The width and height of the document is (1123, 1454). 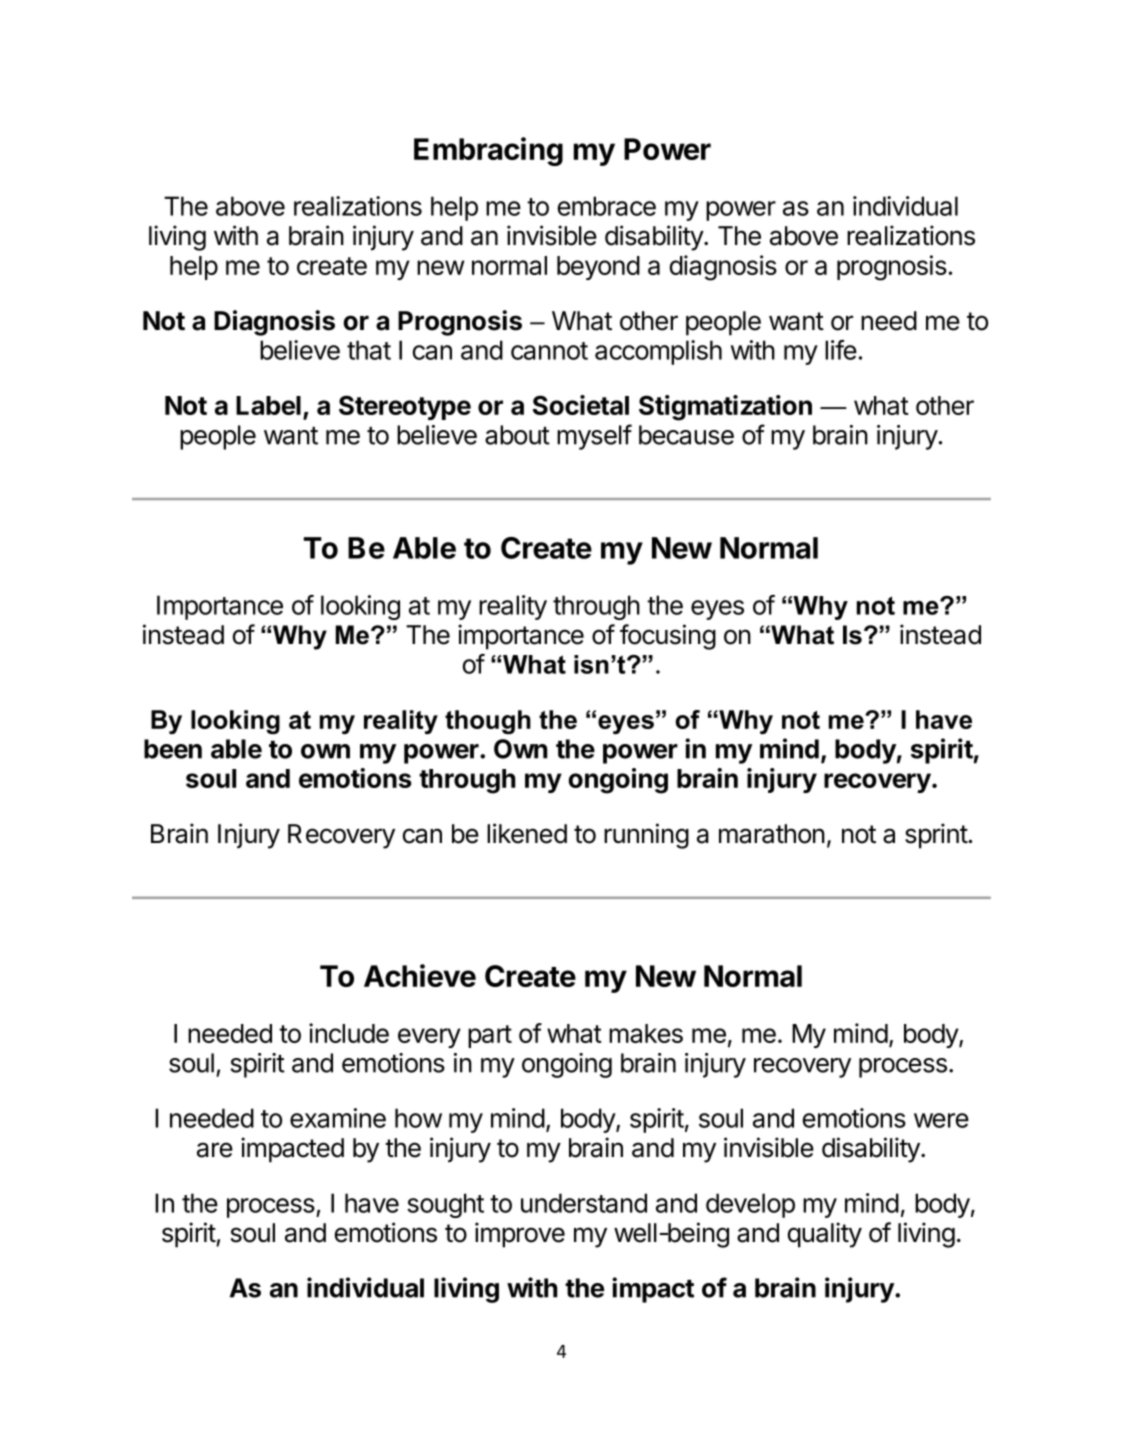 What do you see at coordinates (825, 1235) in the document?
I see `quality` at bounding box center [825, 1235].
